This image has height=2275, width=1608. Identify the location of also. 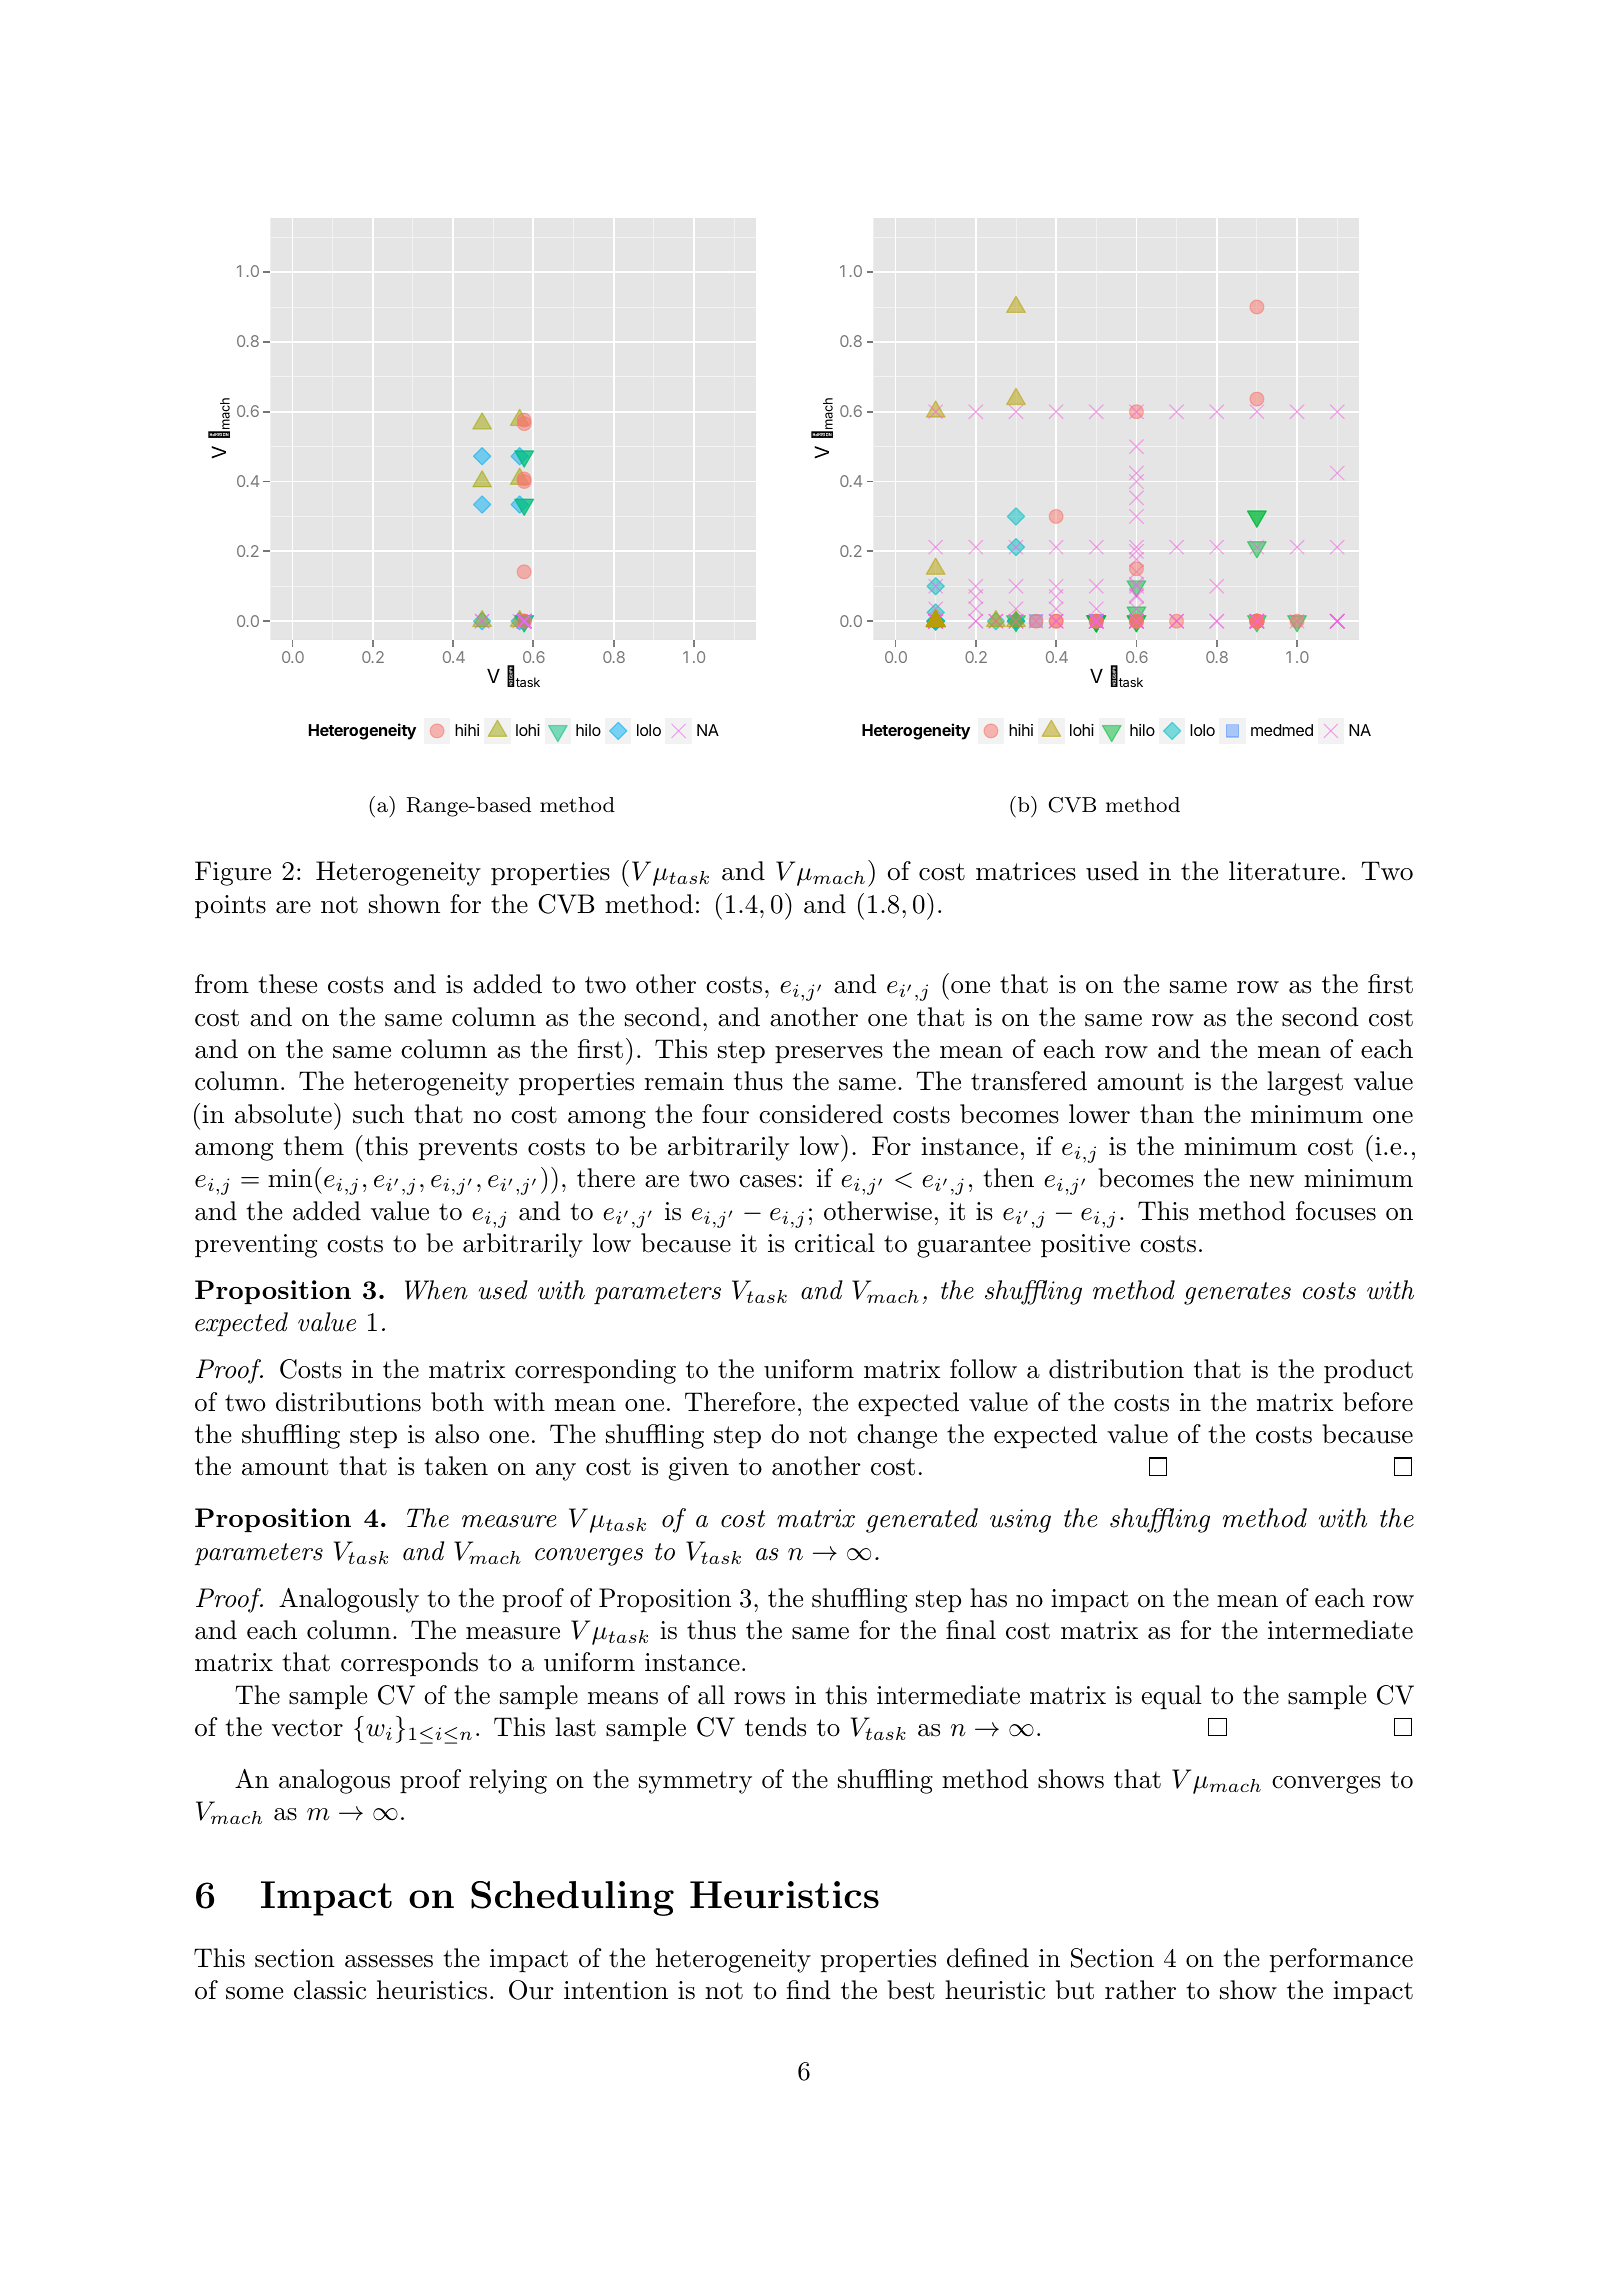
(457, 1434).
